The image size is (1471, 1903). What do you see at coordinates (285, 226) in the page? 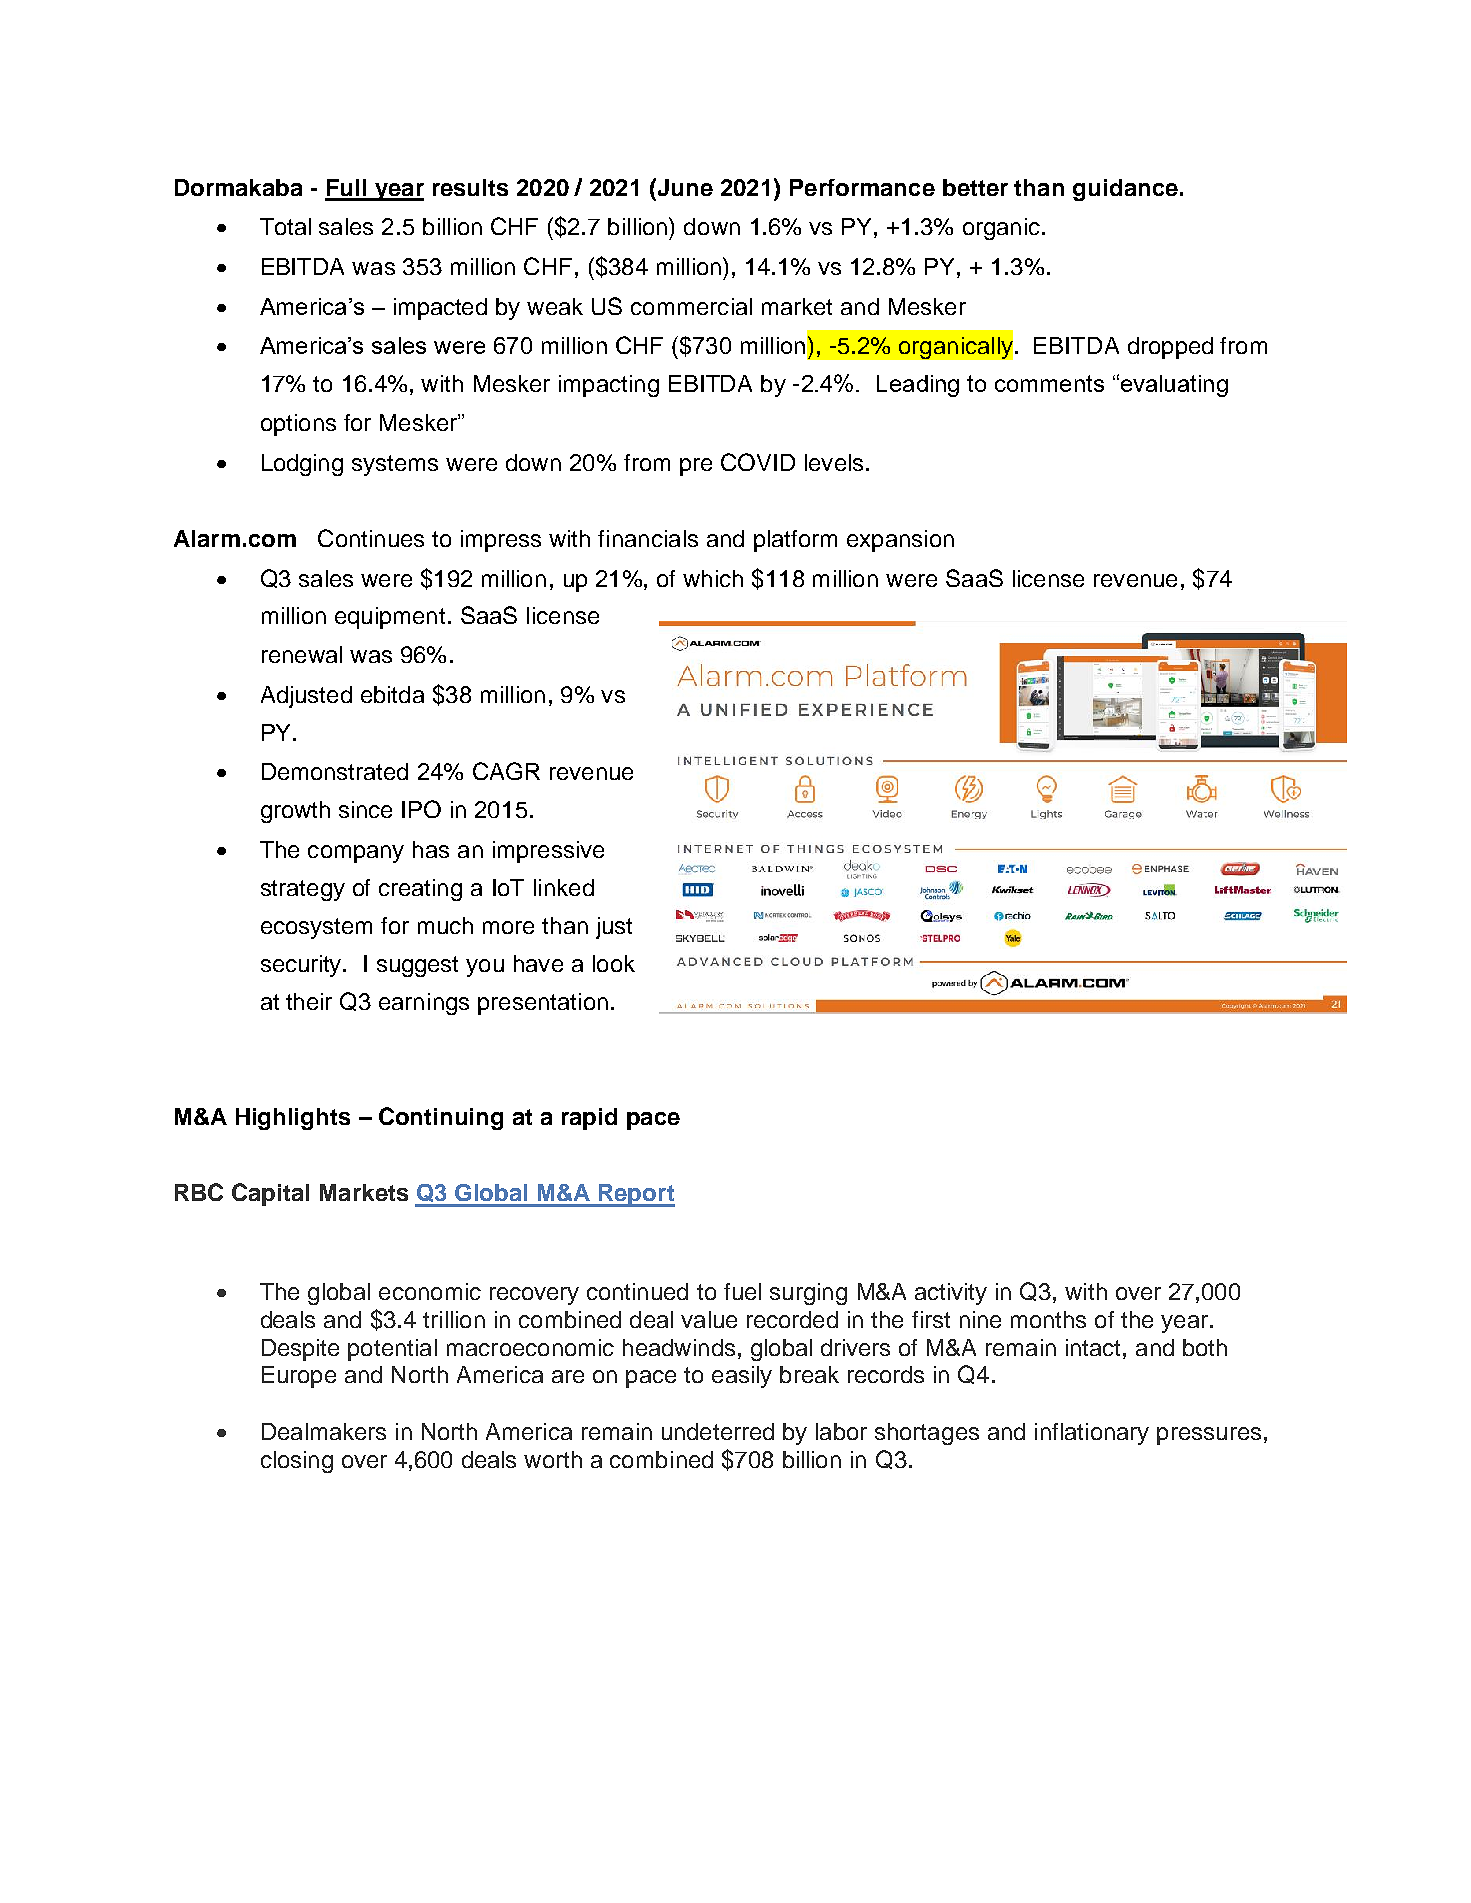
I see `Total` at bounding box center [285, 226].
